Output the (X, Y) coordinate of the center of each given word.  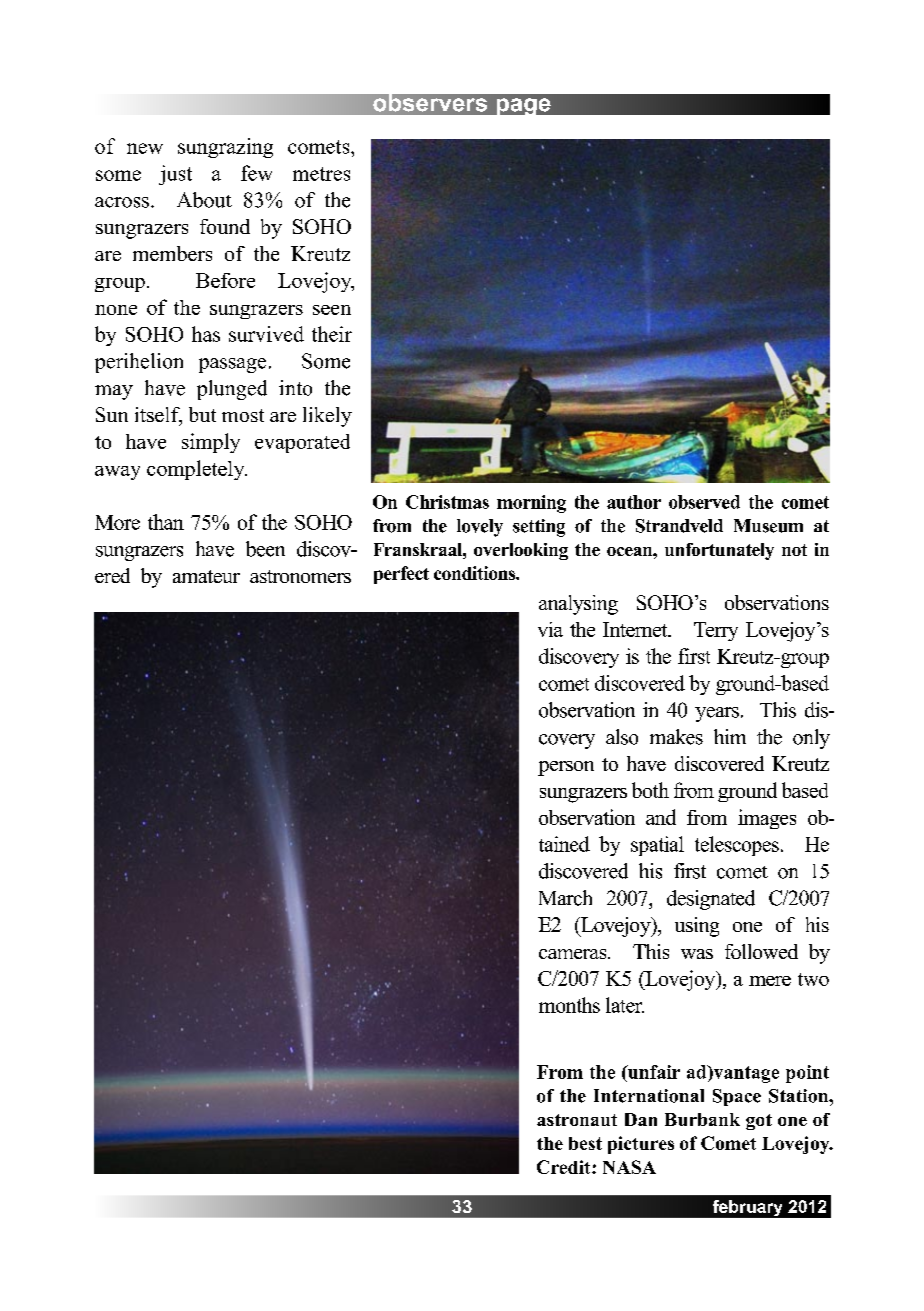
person (566, 768)
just (175, 175)
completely (197, 470)
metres (321, 174)
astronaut (577, 1120)
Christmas (447, 502)
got (759, 1122)
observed (704, 502)
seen (332, 310)
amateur (206, 576)
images (767, 819)
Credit (565, 1167)
